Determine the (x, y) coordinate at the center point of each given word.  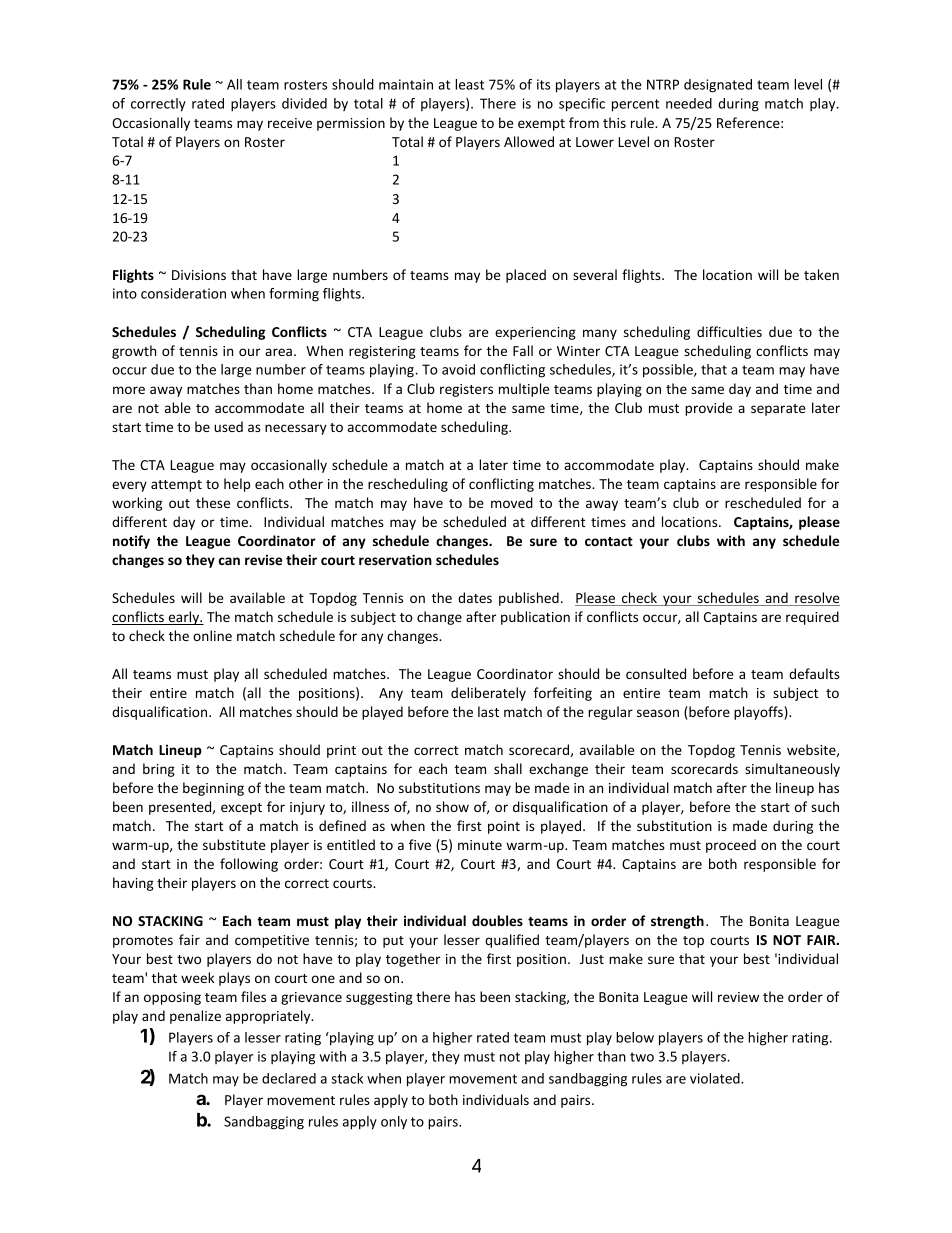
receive (290, 123)
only (394, 1122)
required (812, 618)
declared (289, 1078)
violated (716, 1078)
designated (718, 86)
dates (475, 597)
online (212, 635)
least (469, 84)
